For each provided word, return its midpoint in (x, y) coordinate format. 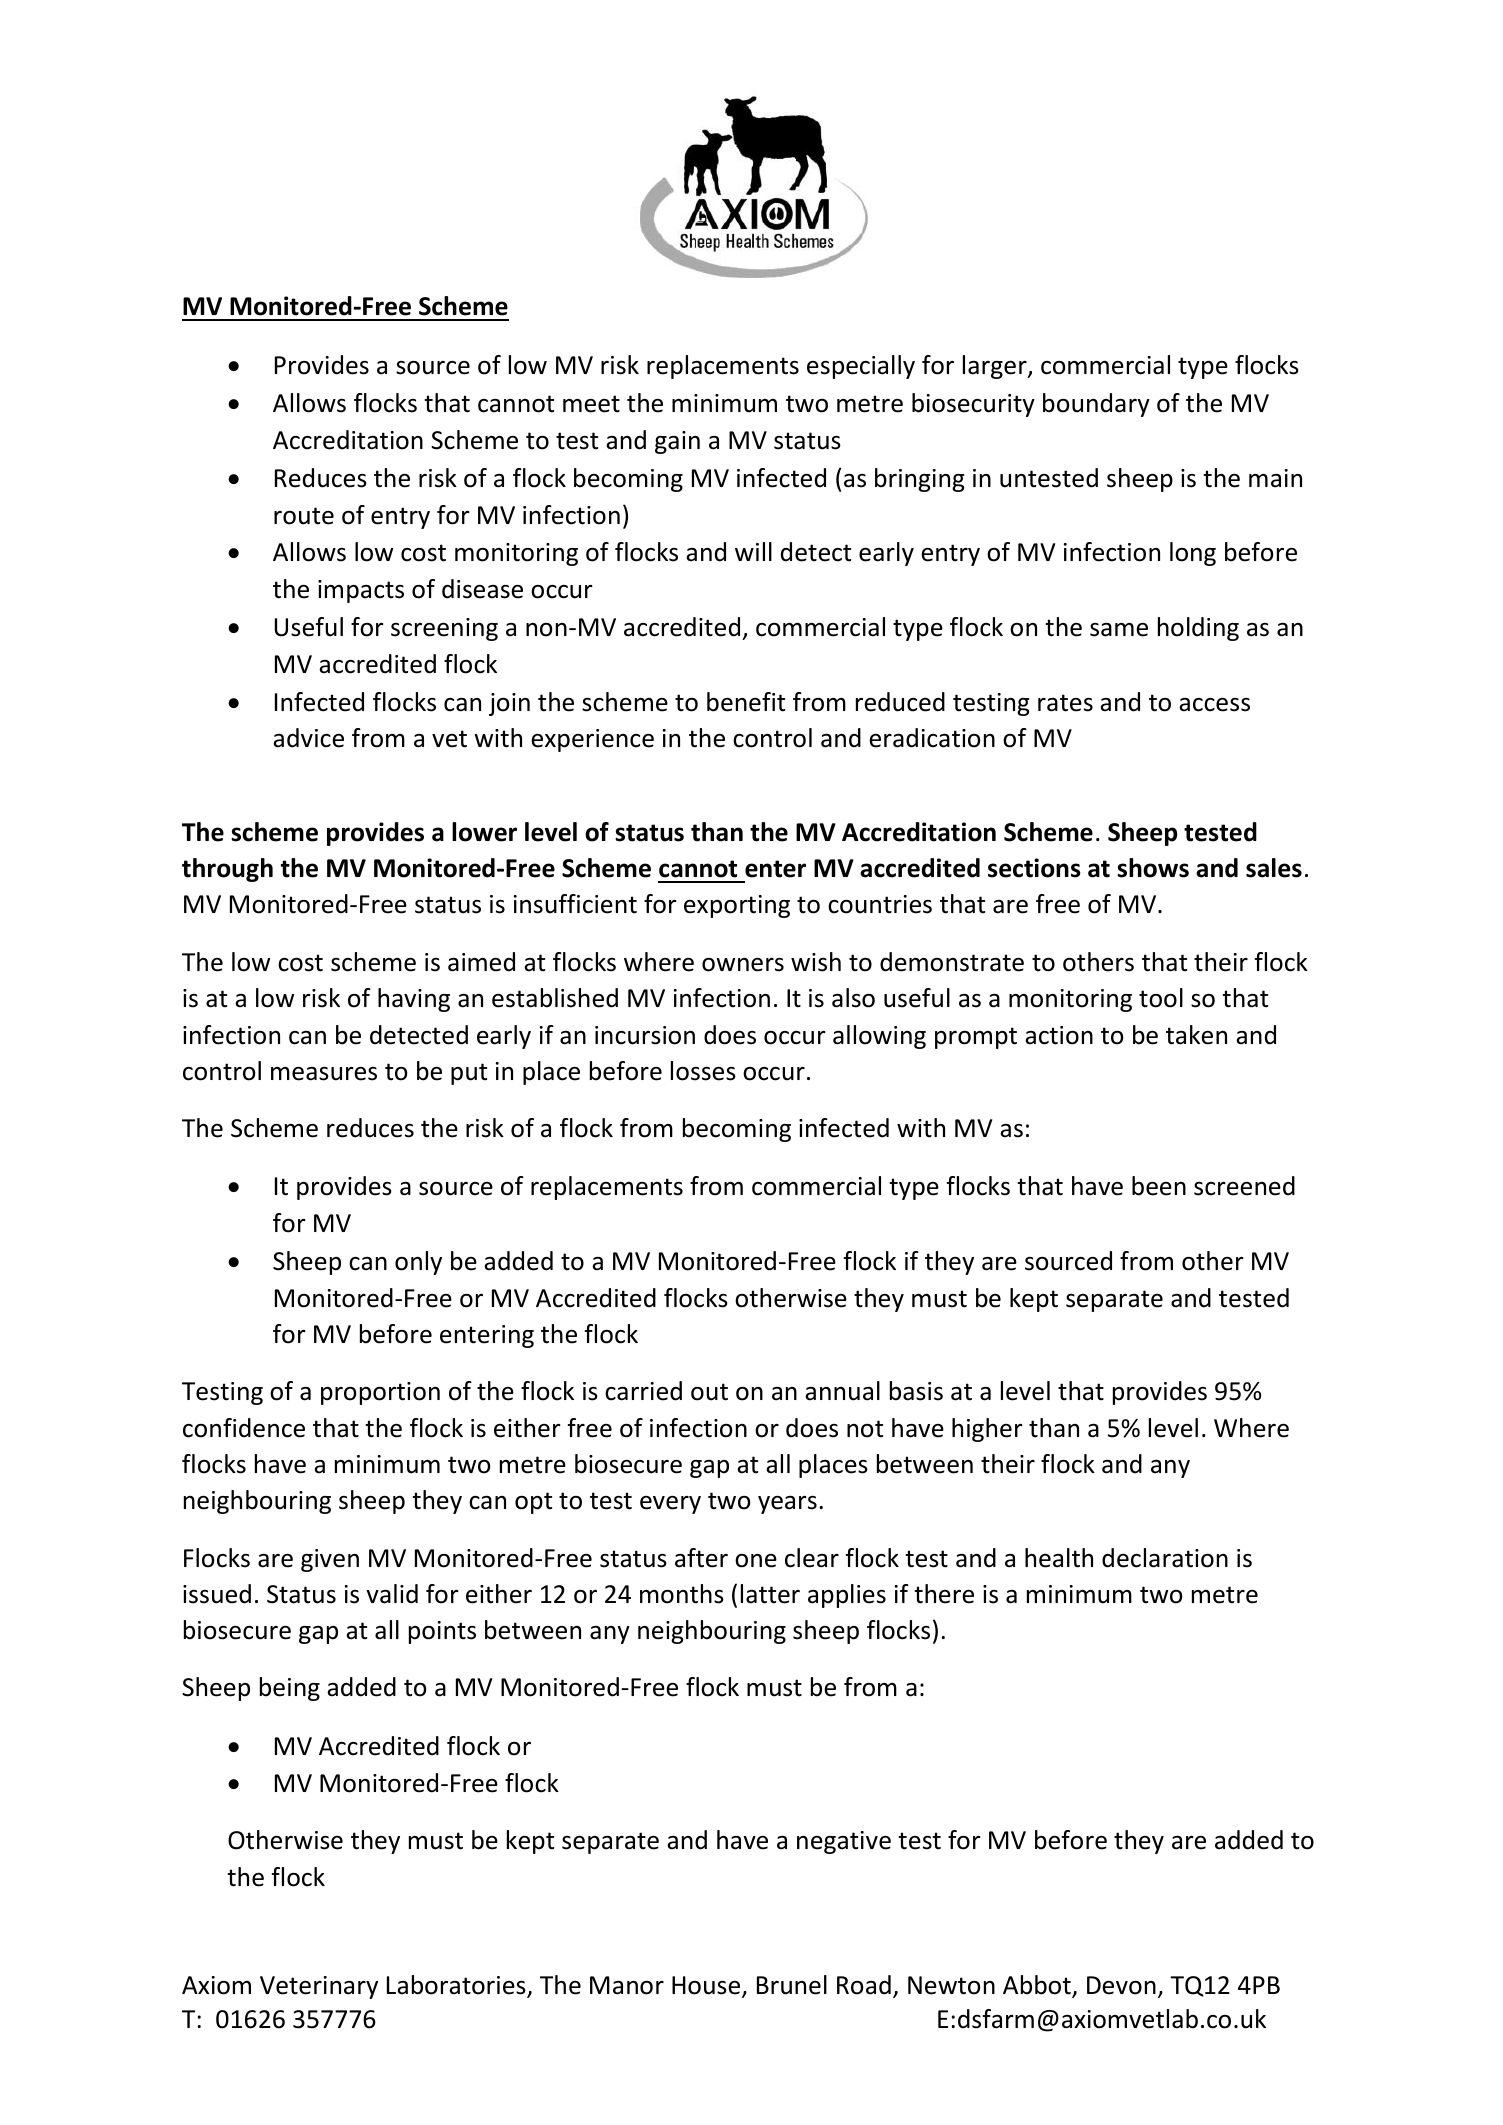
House (707, 1986)
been (1159, 1186)
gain (677, 442)
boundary (1096, 405)
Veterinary (319, 1987)
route (304, 516)
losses (703, 1071)
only (418, 1263)
